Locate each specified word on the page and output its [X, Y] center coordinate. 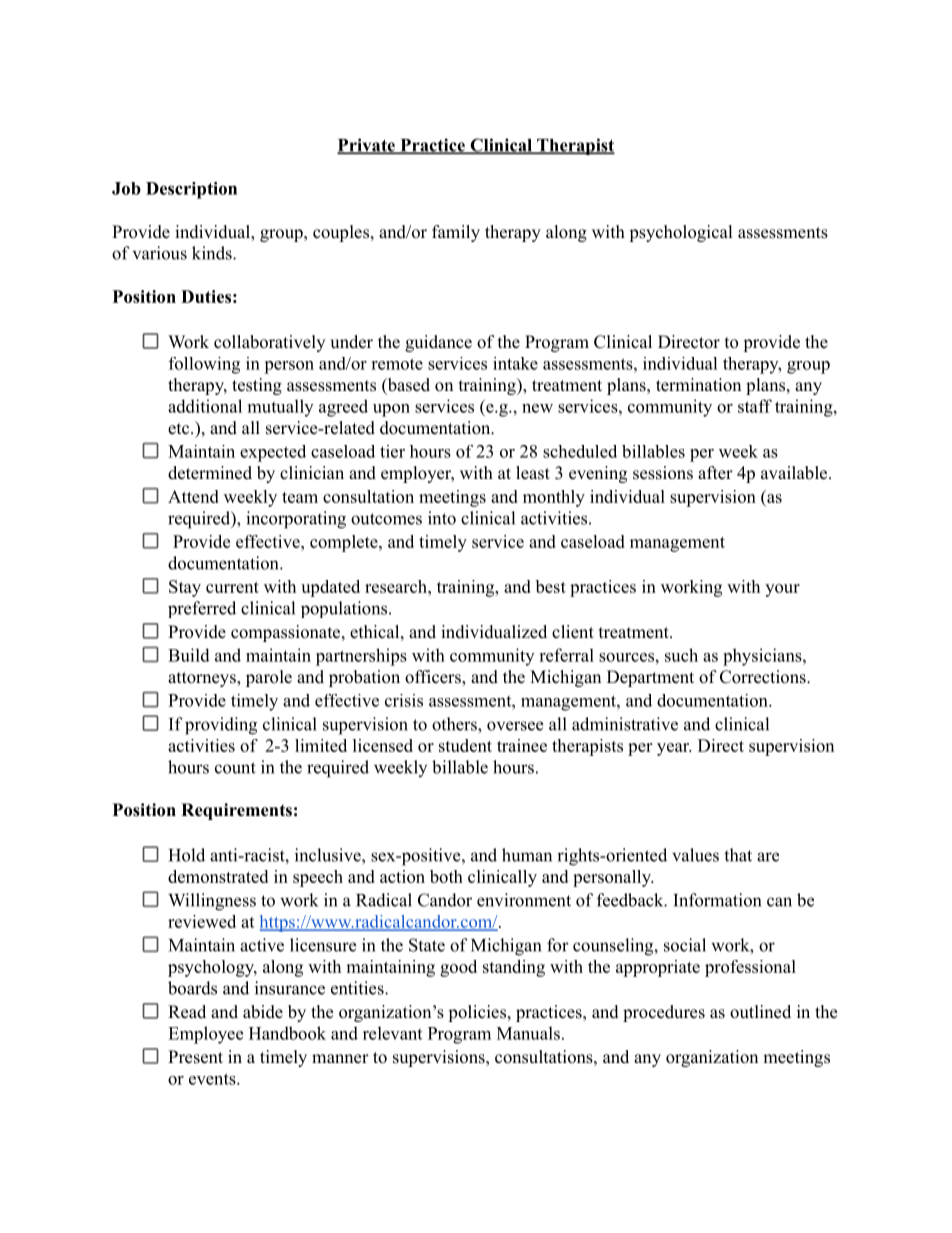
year [674, 749]
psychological [681, 233]
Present [195, 1057]
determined [210, 473]
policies [477, 1013]
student [465, 745]
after [715, 473]
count [235, 768]
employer [417, 474]
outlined [760, 1012]
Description [191, 190]
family [456, 233]
